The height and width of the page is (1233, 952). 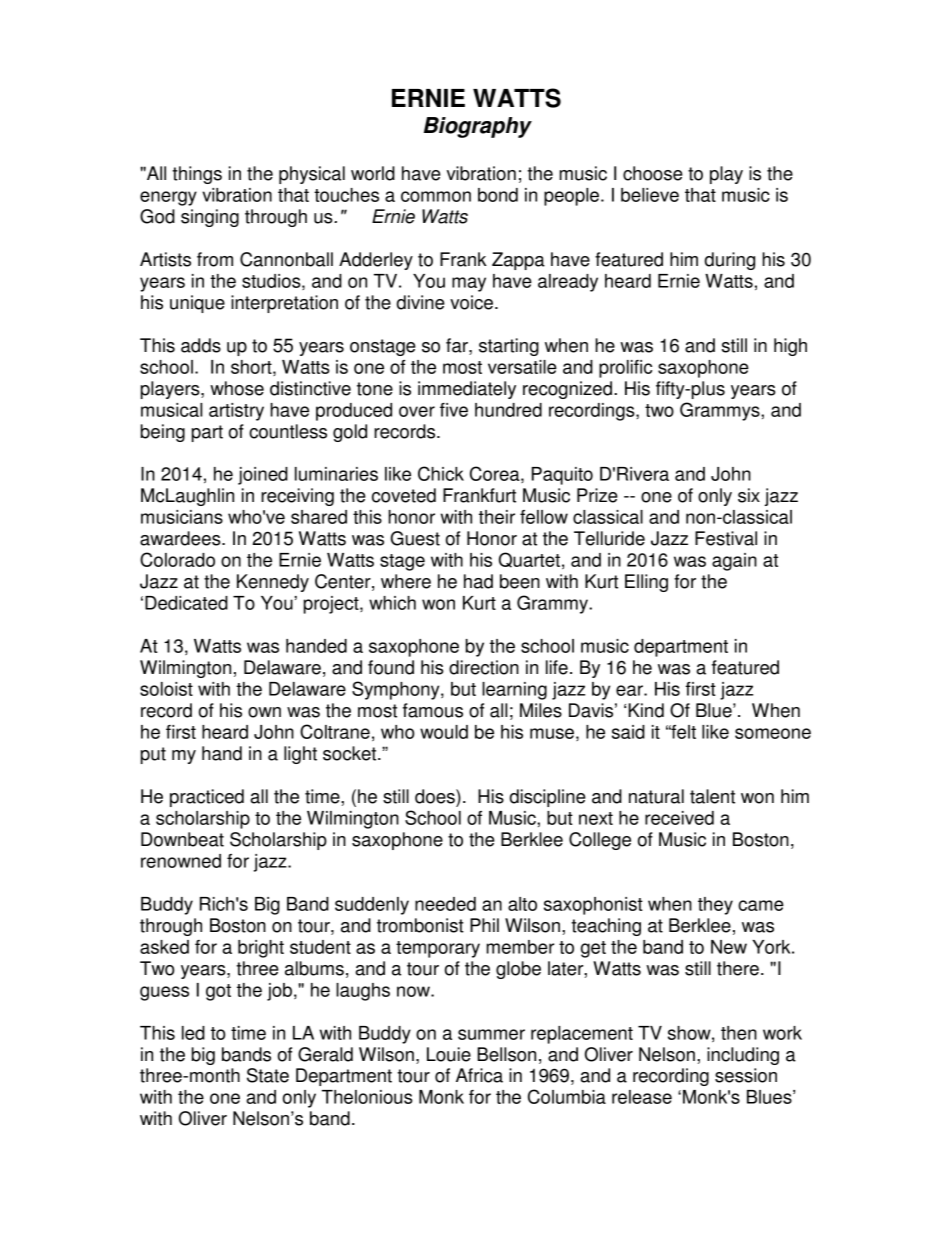 What do you see at coordinates (268, 1075) in the page?
I see `State` at bounding box center [268, 1075].
